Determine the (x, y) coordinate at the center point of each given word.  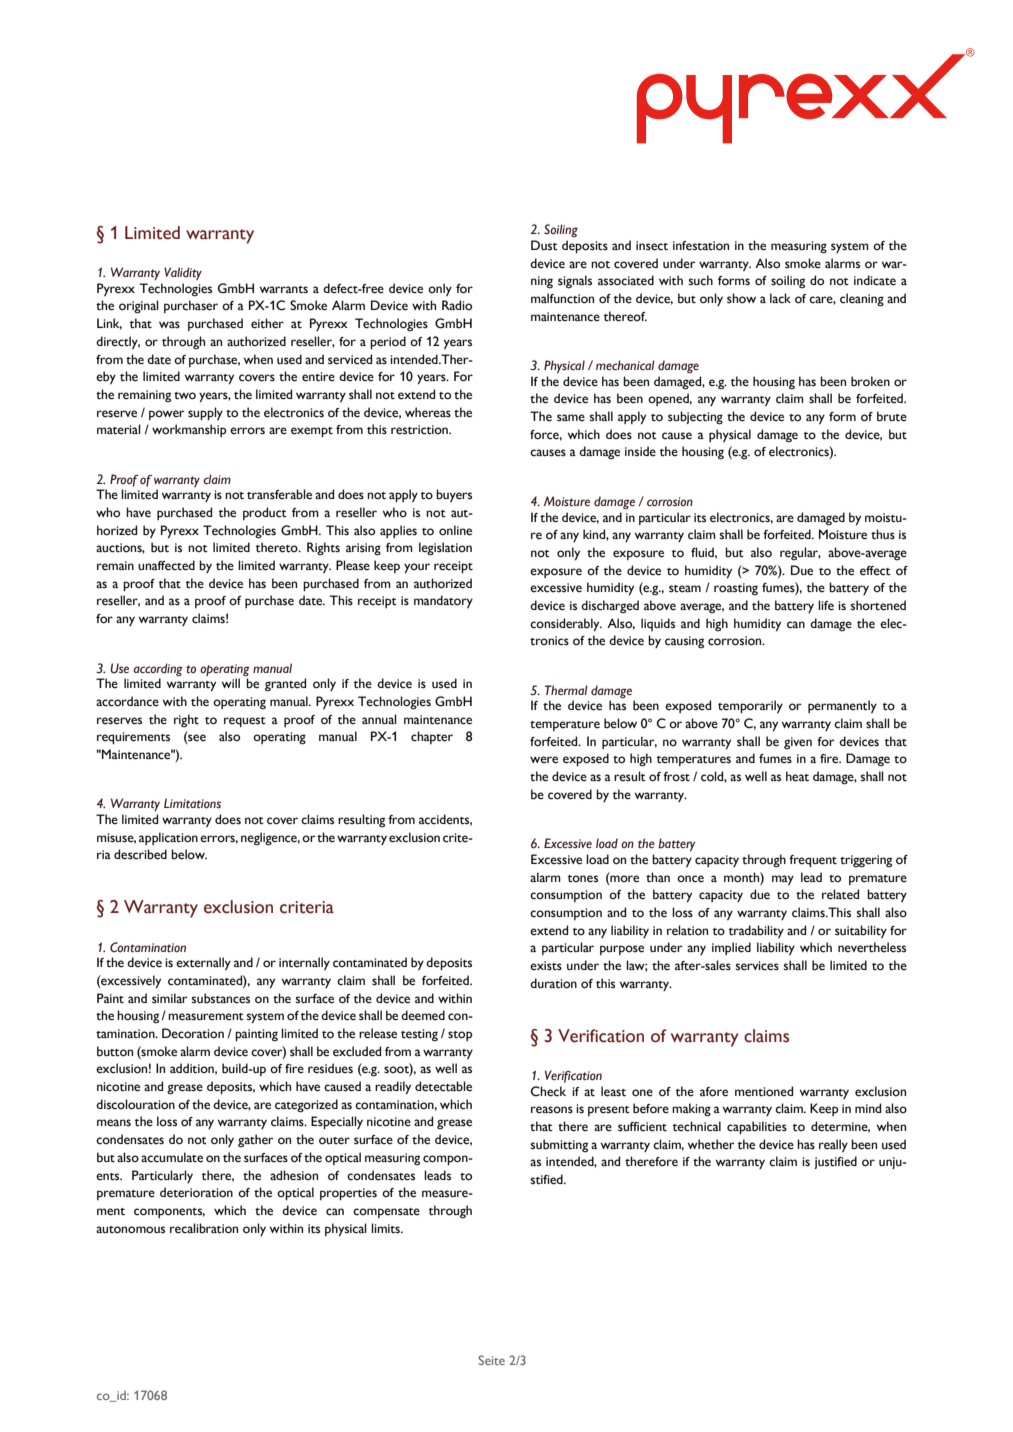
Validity (183, 273)
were (544, 760)
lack (780, 298)
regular (800, 553)
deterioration (196, 1192)
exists (546, 966)
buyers (454, 495)
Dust (544, 245)
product (265, 513)
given (798, 743)
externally (203, 963)
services (757, 966)
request (245, 722)
